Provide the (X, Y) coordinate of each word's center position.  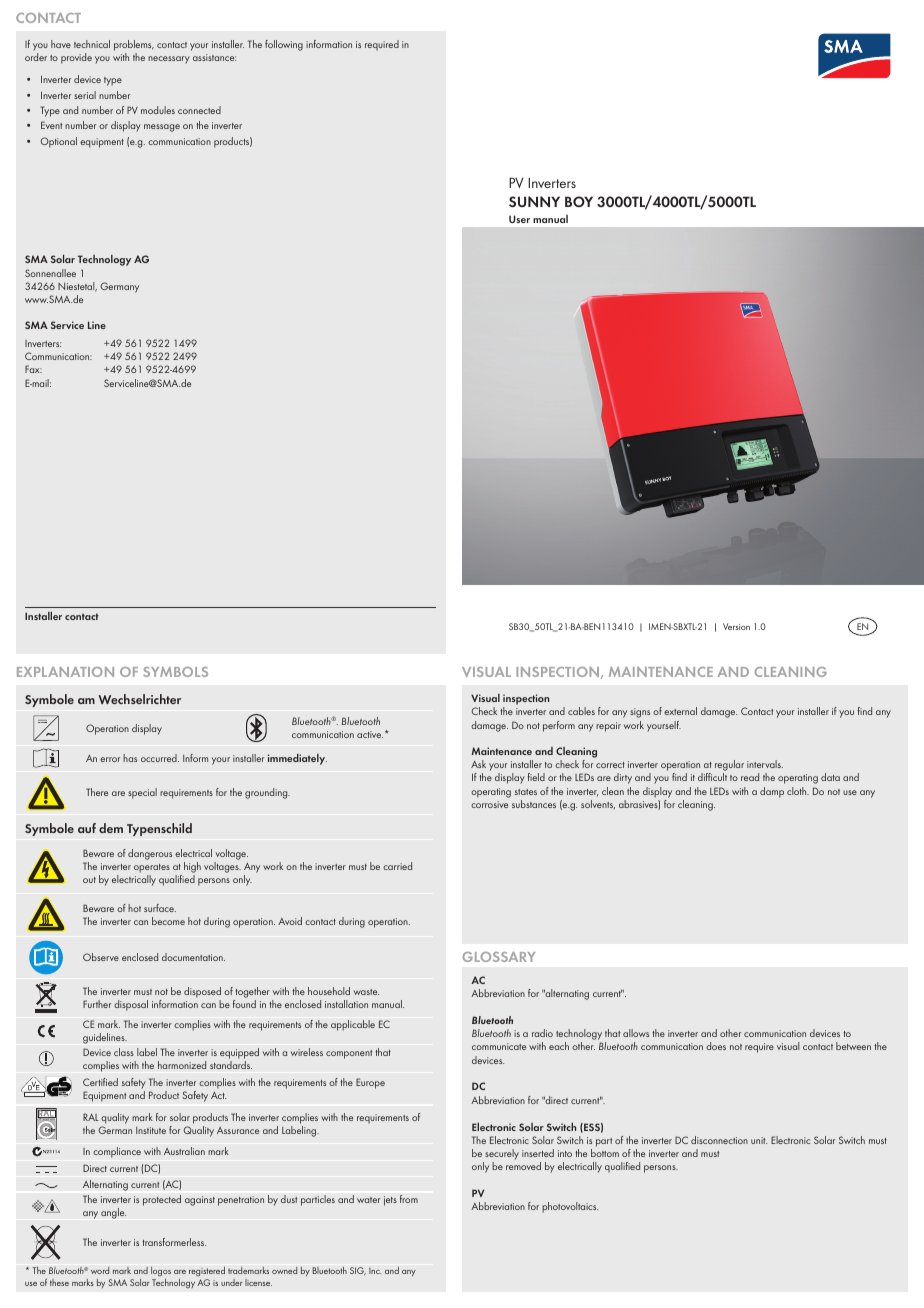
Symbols (175, 672)
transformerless (174, 1242)
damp (772, 792)
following (284, 45)
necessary (169, 60)
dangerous (150, 854)
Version (736, 626)
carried (397, 866)
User (519, 219)
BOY (579, 201)
